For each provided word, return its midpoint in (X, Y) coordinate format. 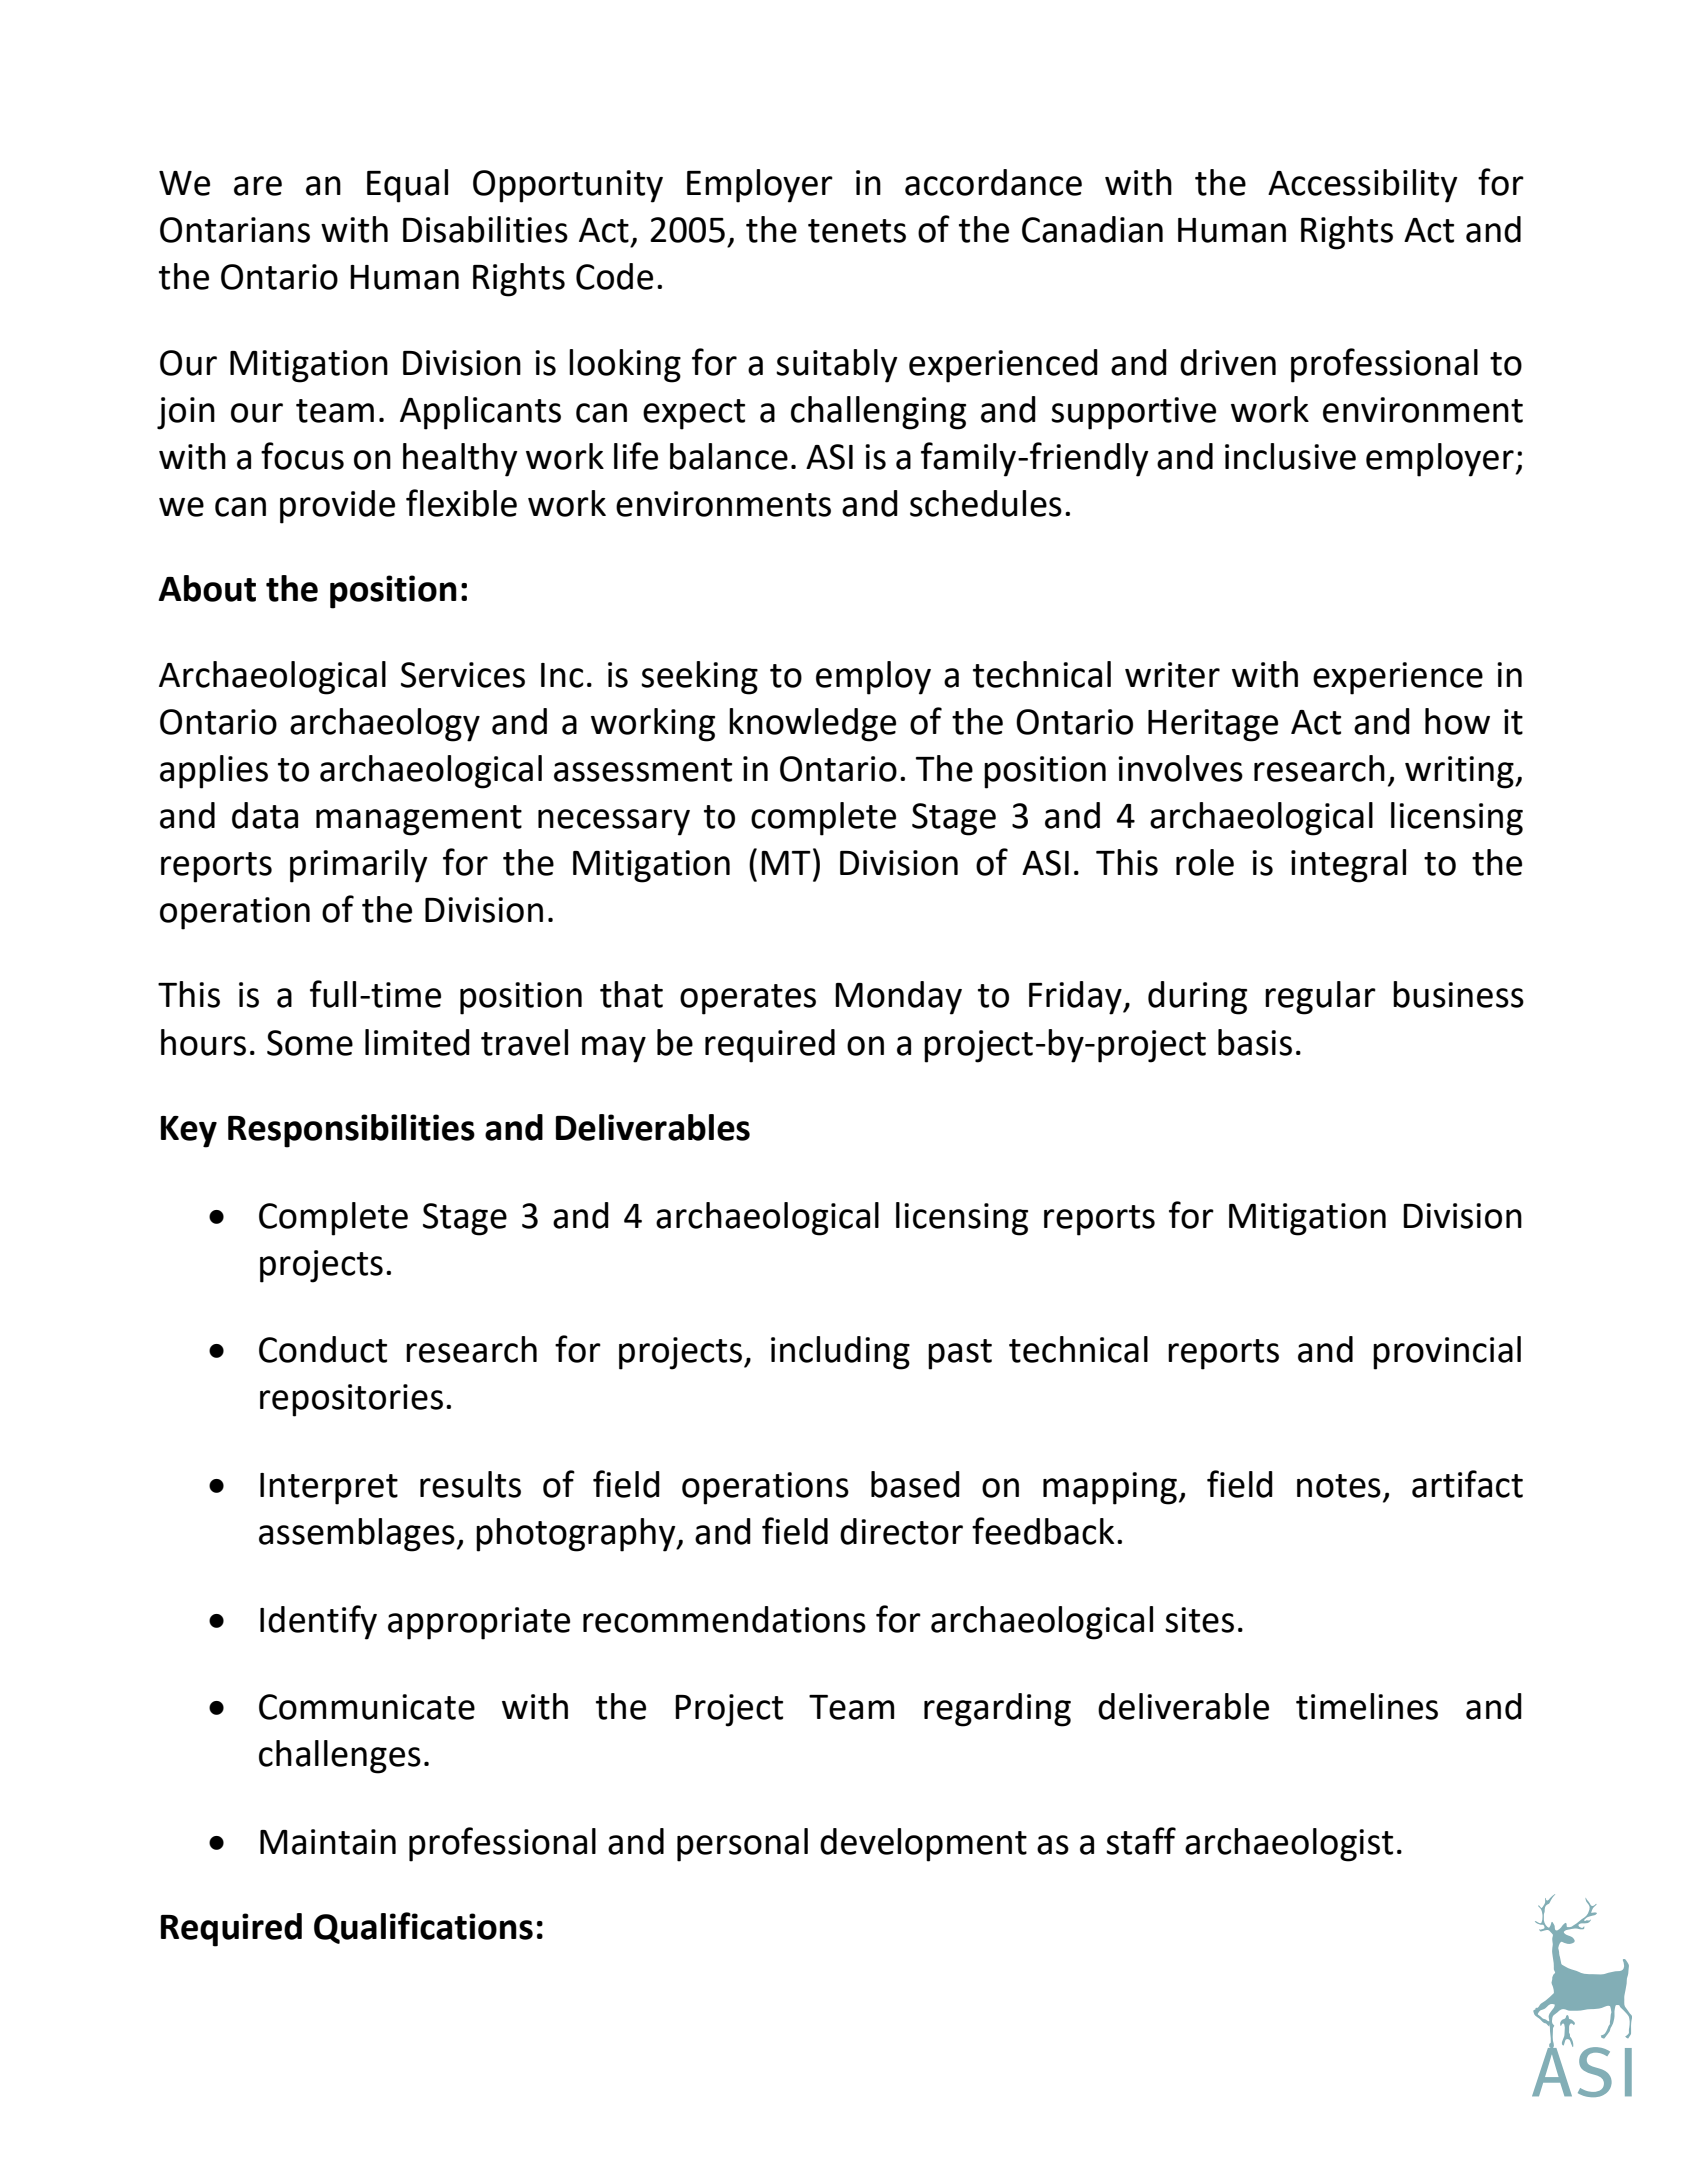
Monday (898, 998)
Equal (407, 186)
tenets (857, 231)
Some (310, 1043)
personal (742, 1845)
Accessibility (1363, 186)
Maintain (328, 1842)
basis (1255, 1042)
